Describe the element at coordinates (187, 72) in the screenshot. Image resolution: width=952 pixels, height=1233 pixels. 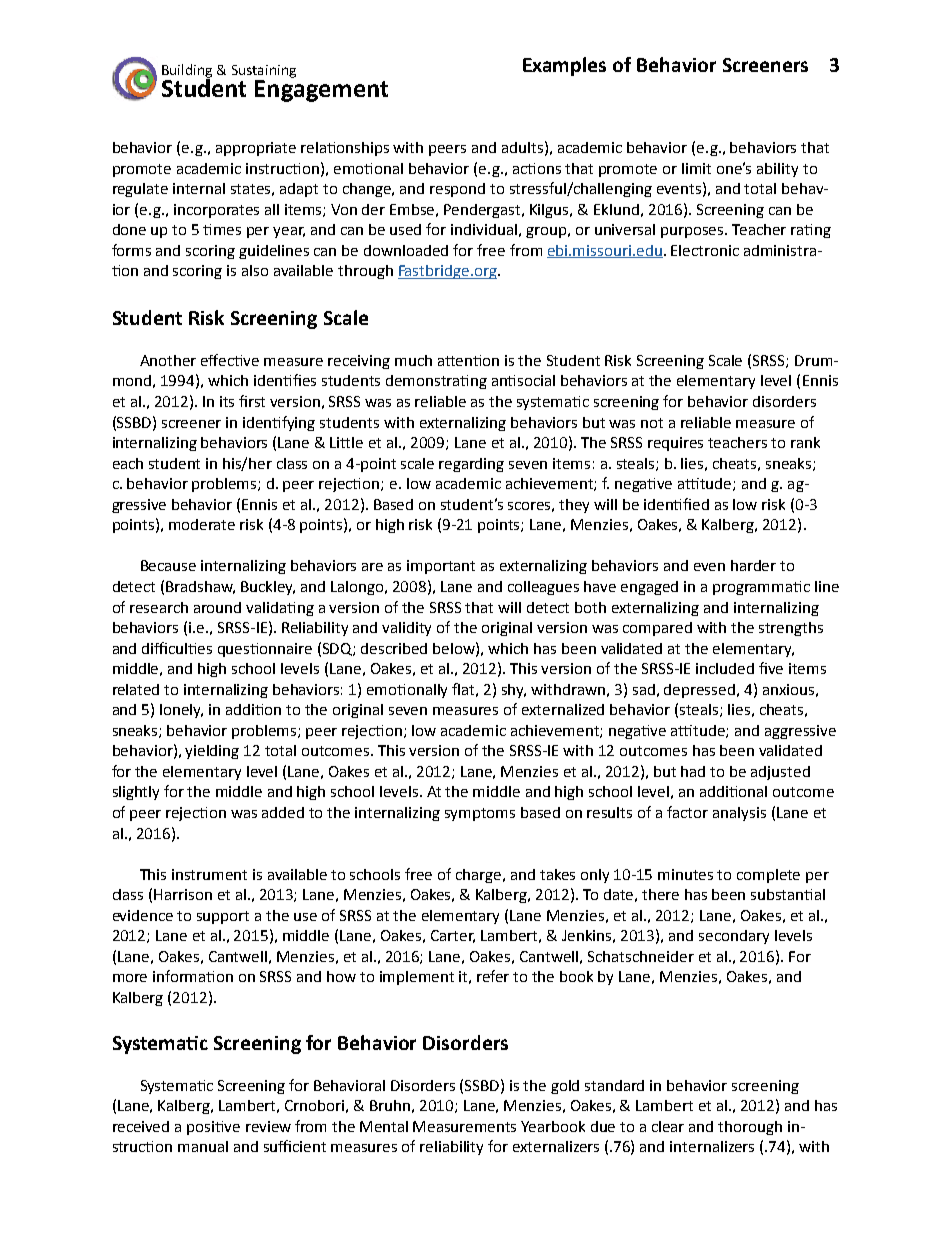
I see `Building` at that location.
